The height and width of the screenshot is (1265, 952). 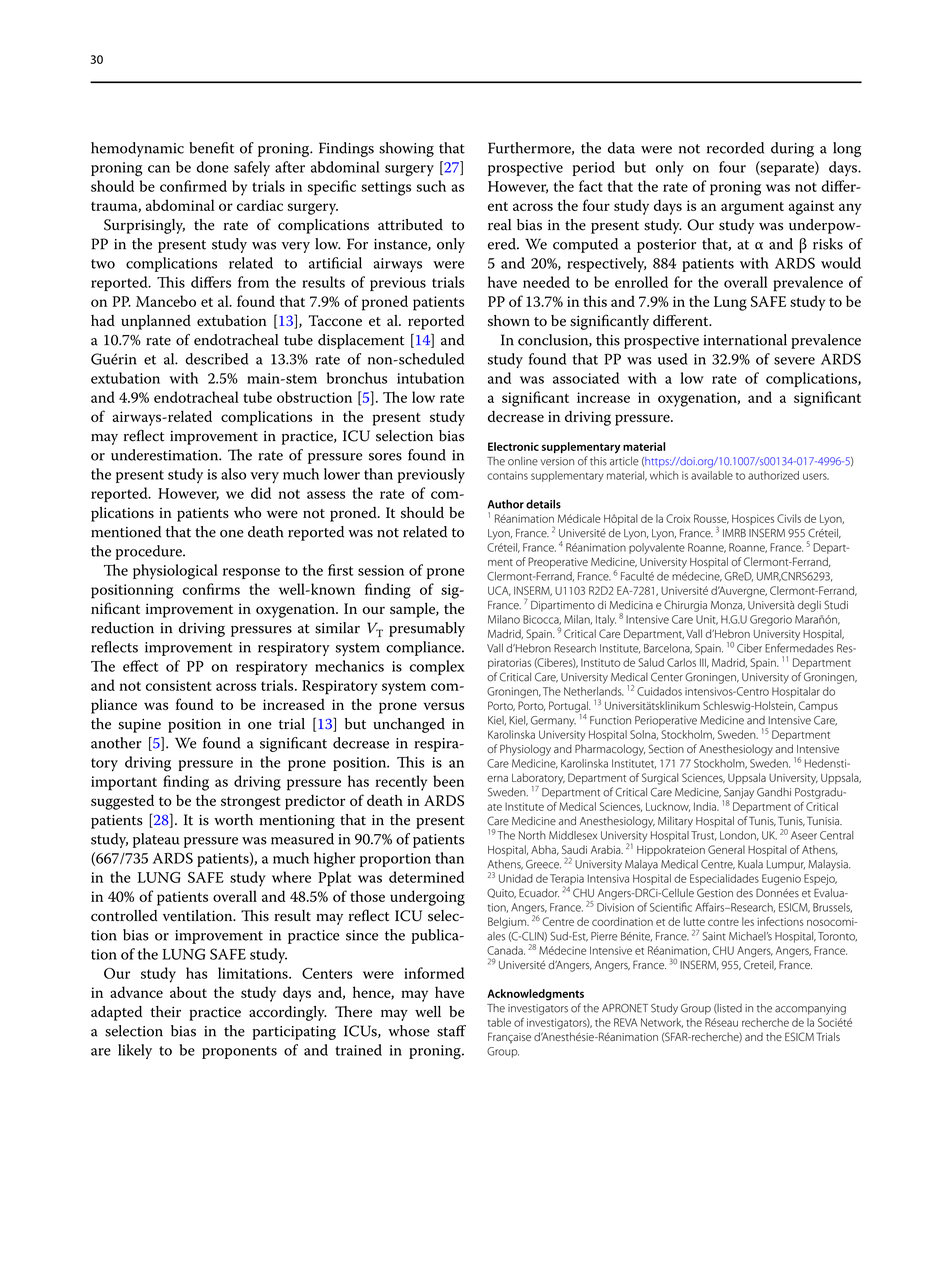 I want to click on Sanjay, so click(x=738, y=794).
